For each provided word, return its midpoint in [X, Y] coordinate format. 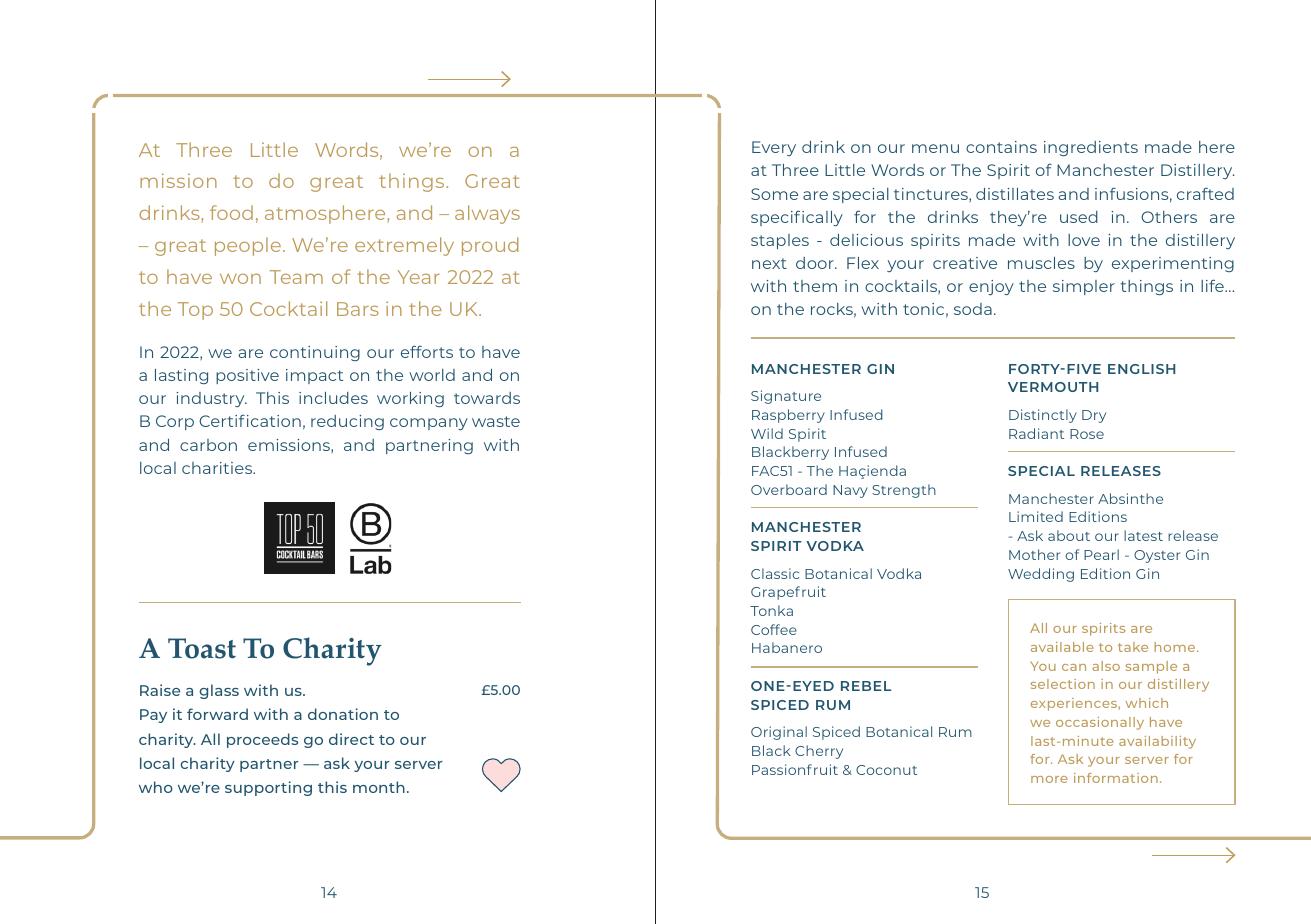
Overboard [789, 489]
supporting [268, 788]
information [1116, 778]
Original [779, 733]
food [231, 212]
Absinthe [1130, 498]
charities [218, 468]
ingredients [1091, 148]
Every [774, 148]
